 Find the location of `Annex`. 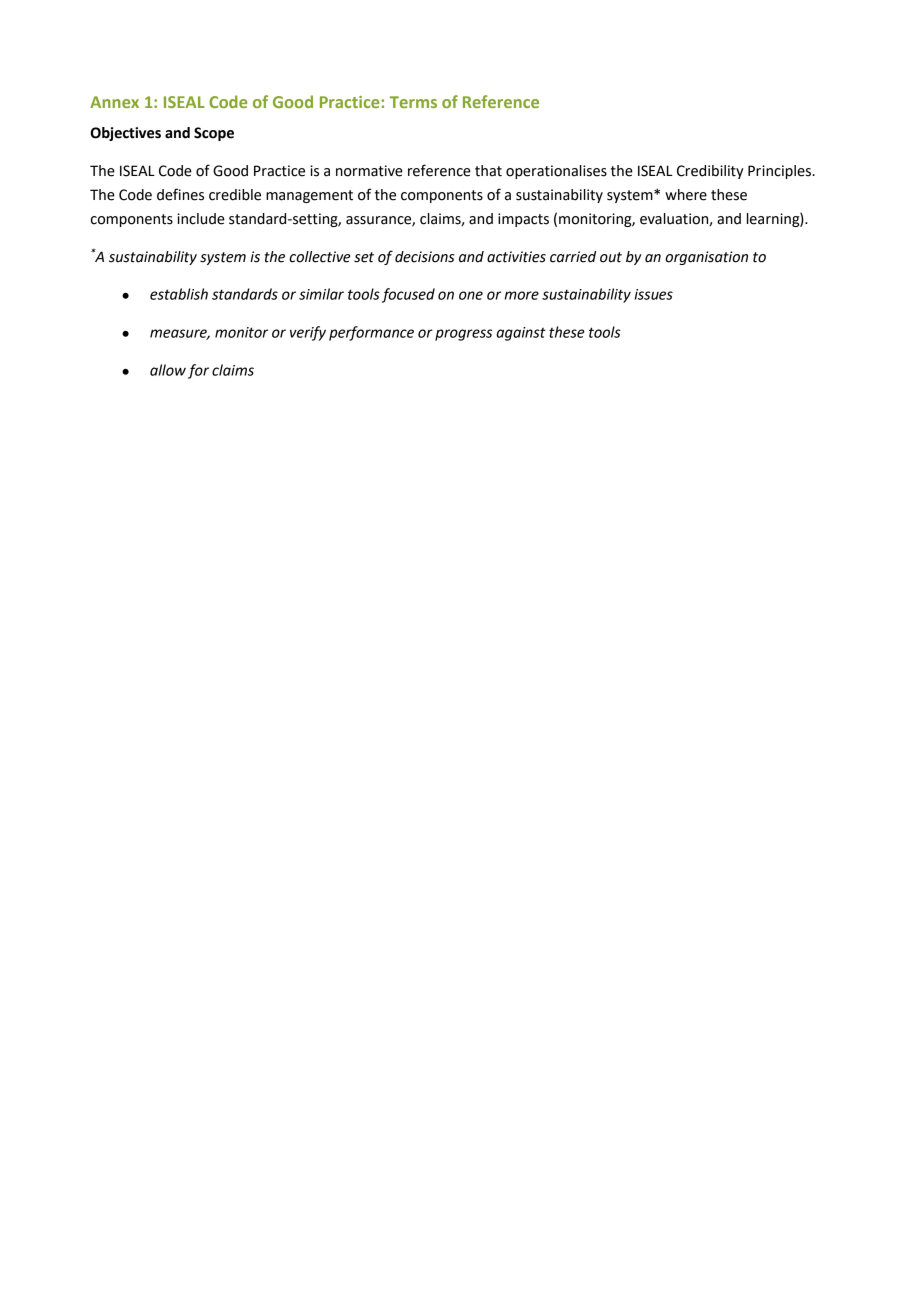

Annex is located at coordinates (114, 102).
